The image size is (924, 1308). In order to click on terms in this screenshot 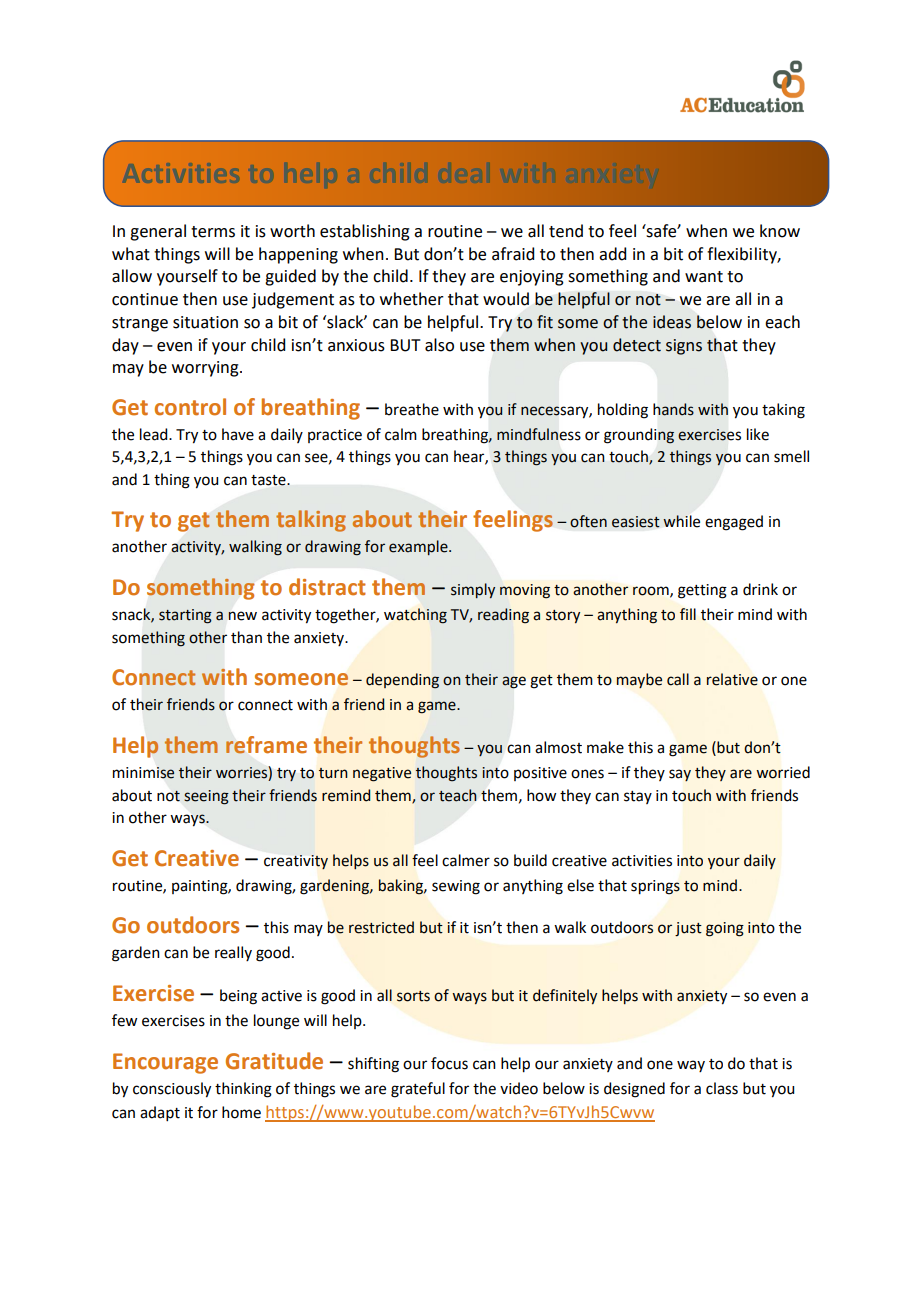, I will do `click(213, 232)`.
